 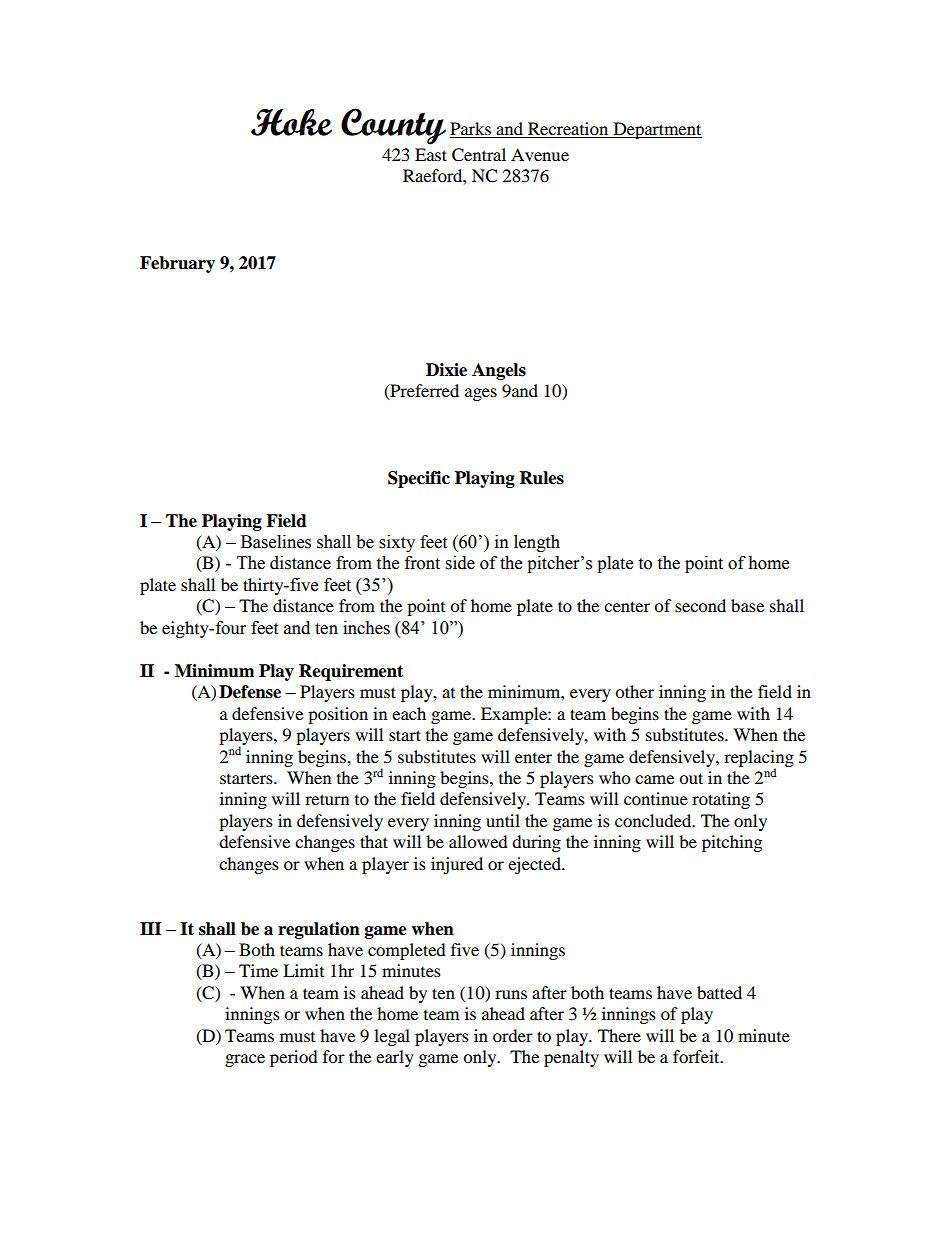 What do you see at coordinates (499, 371) in the document?
I see `Angels` at bounding box center [499, 371].
